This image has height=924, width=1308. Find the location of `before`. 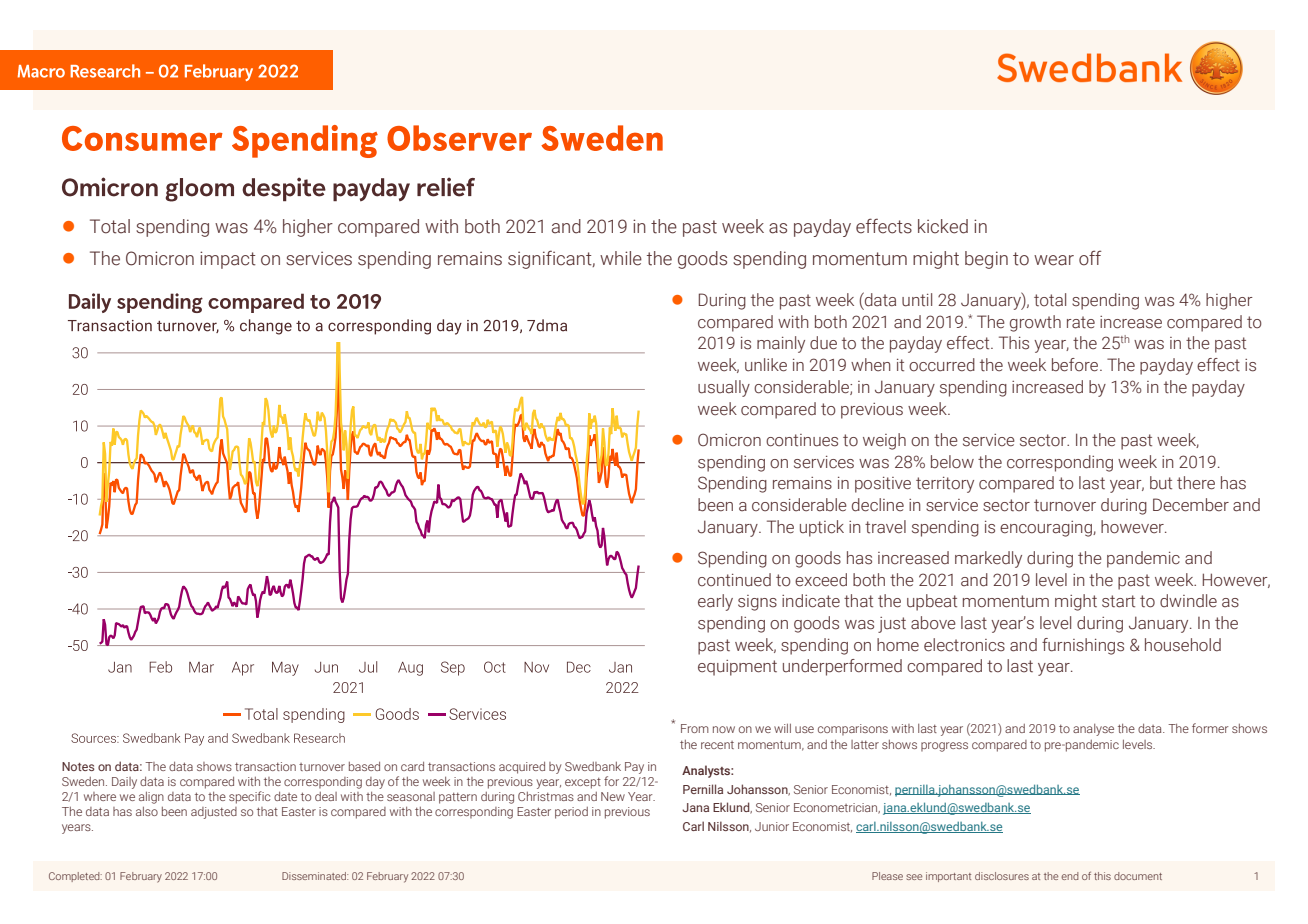

before is located at coordinates (1075, 365).
